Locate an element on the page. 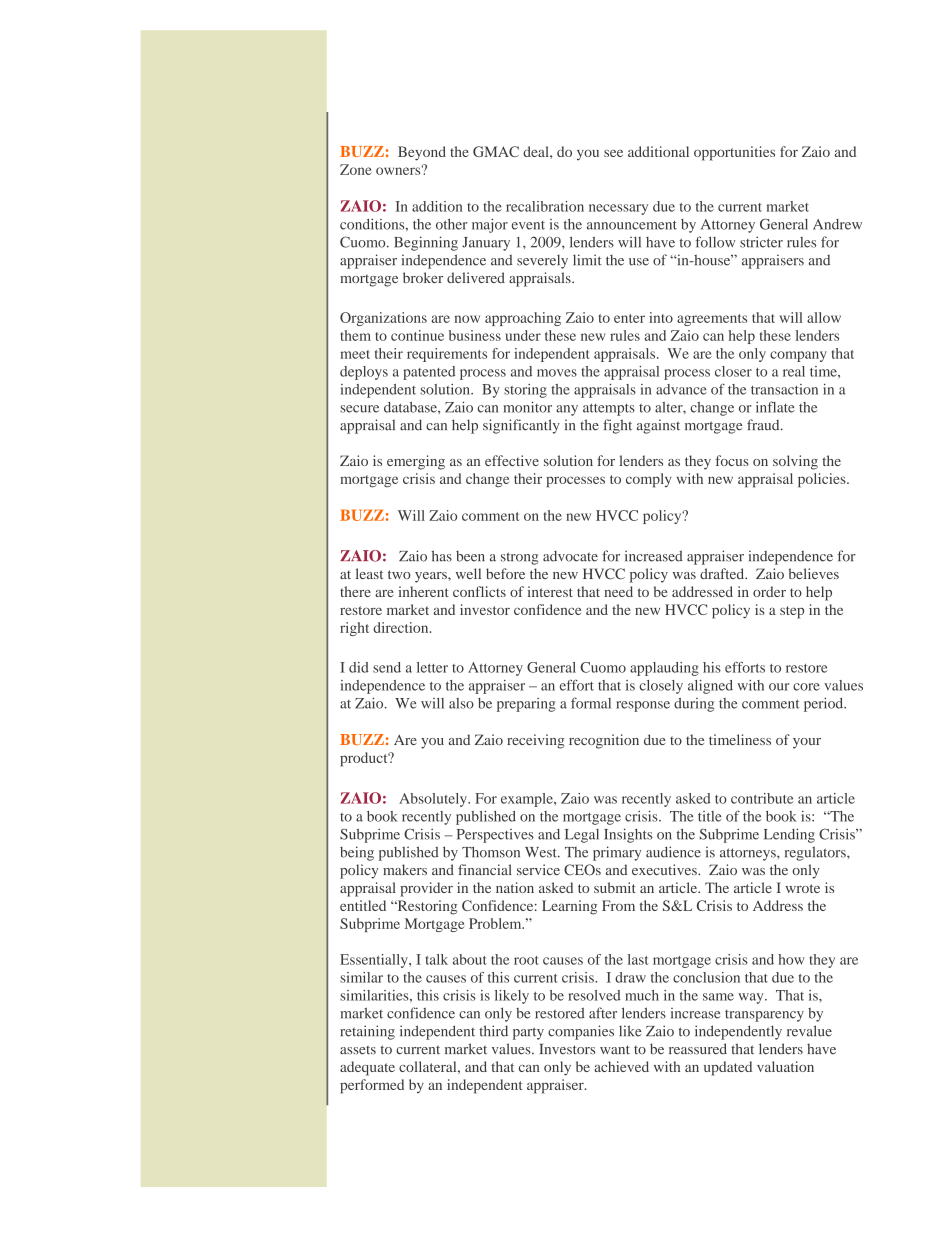 The width and height of the image is (952, 1233). direction is located at coordinates (402, 627).
